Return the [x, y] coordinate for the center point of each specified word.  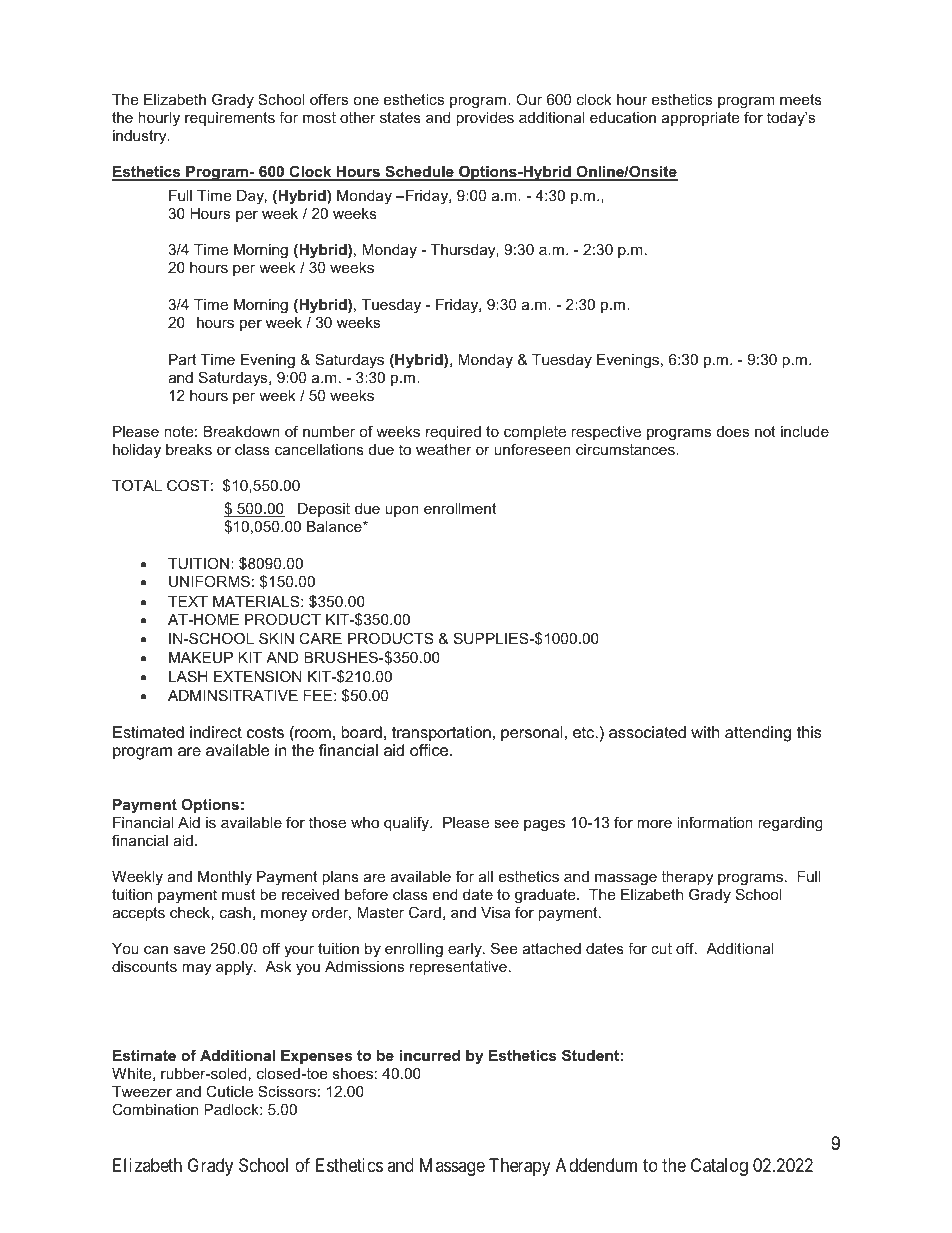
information [715, 822]
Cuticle [229, 1091]
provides [485, 119]
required [453, 433]
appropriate [700, 119]
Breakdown [242, 431]
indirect [216, 732]
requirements [230, 119]
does [733, 431]
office [430, 750]
